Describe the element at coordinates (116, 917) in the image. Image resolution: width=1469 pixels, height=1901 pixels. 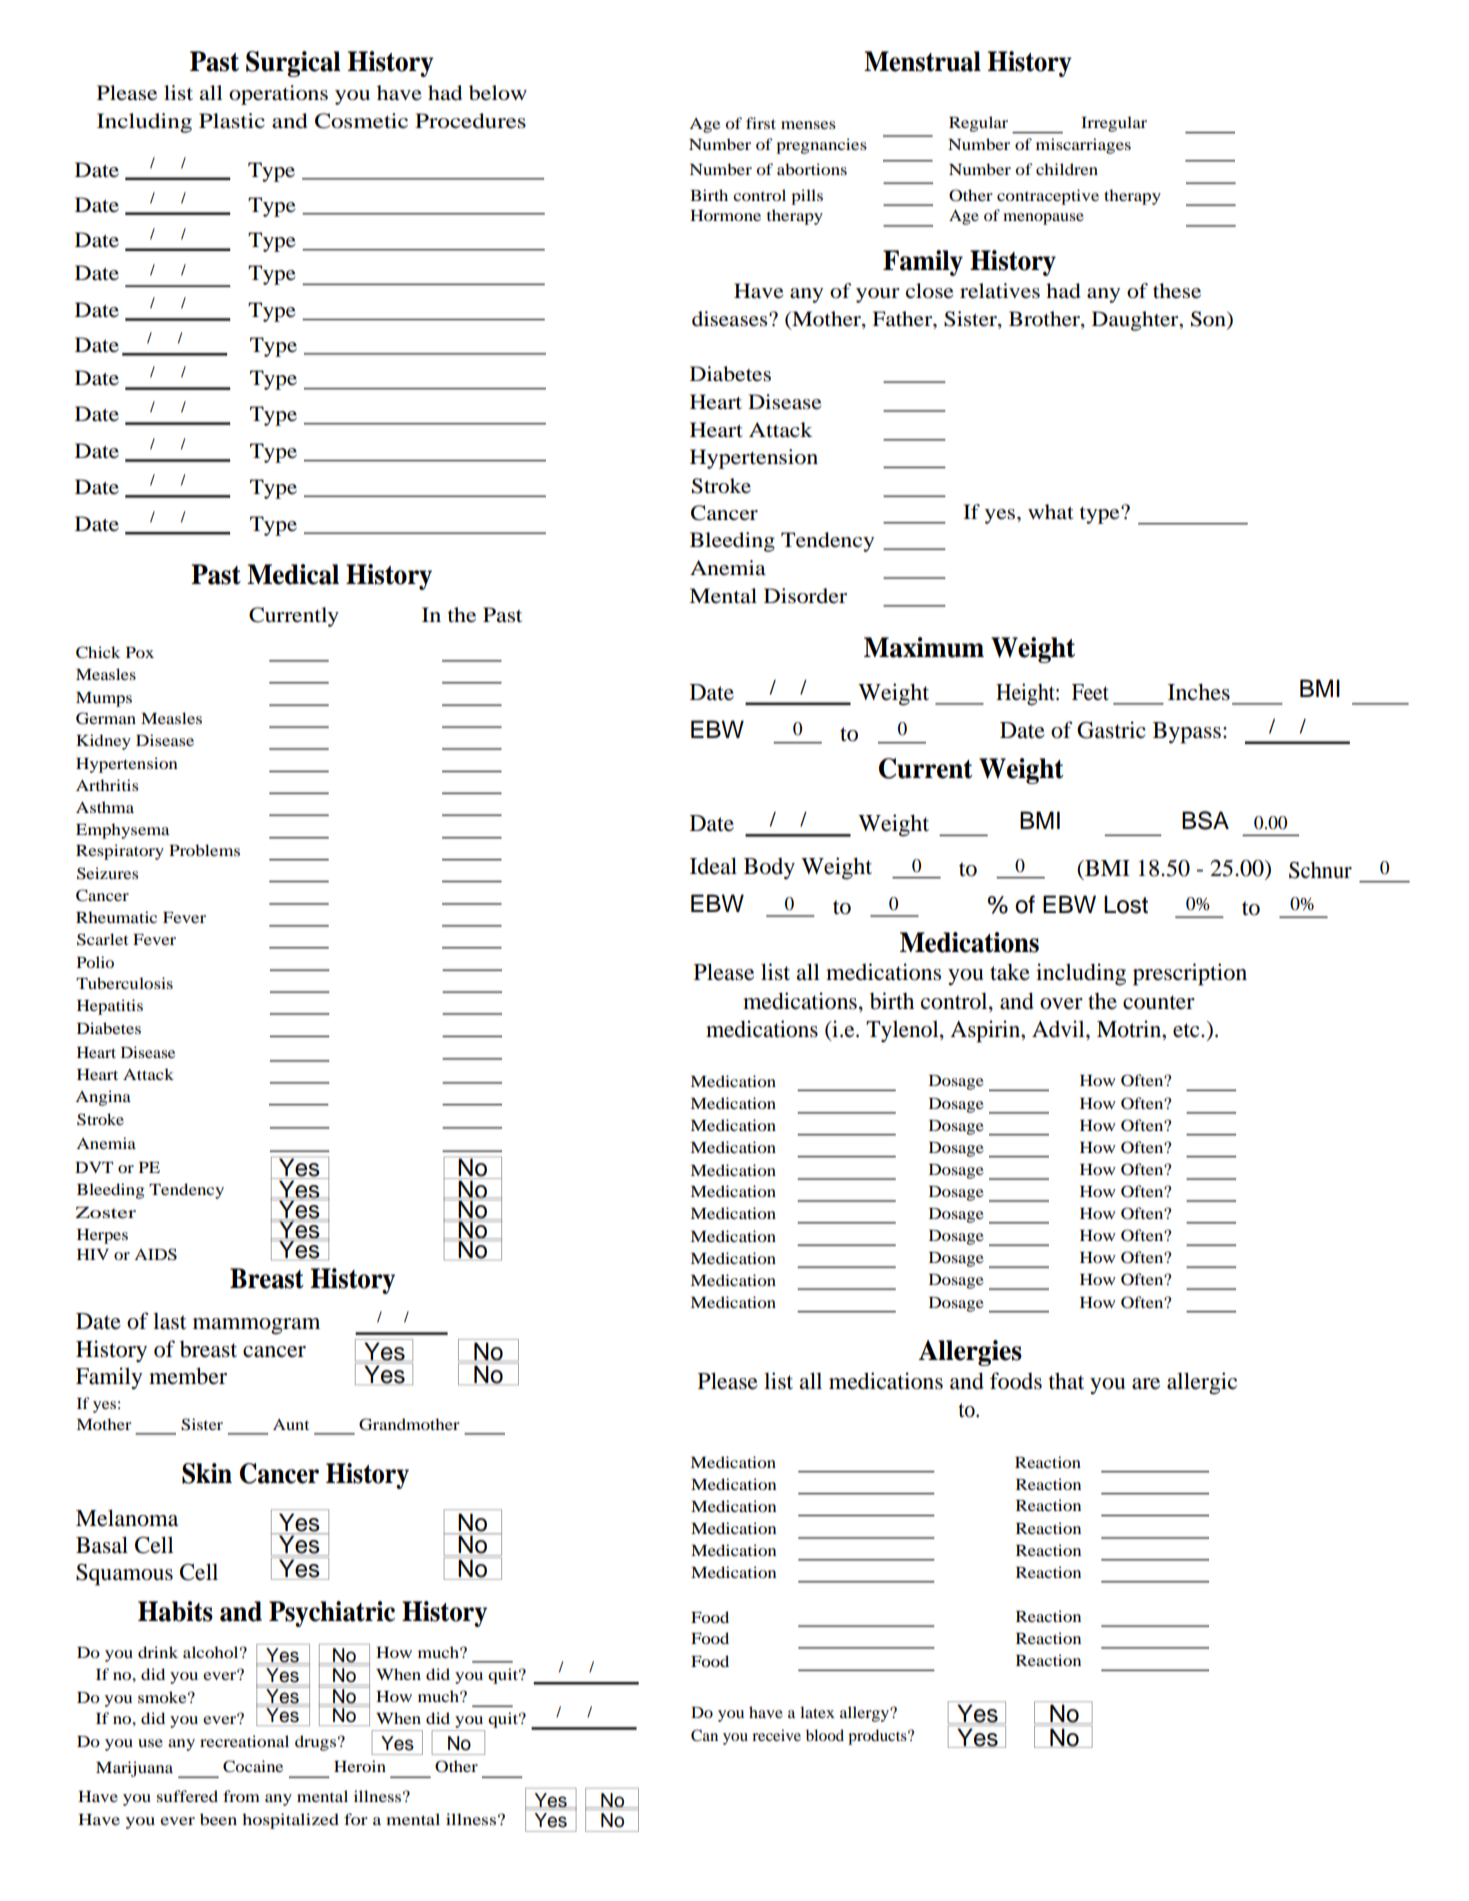
I see `Rheumatic` at that location.
